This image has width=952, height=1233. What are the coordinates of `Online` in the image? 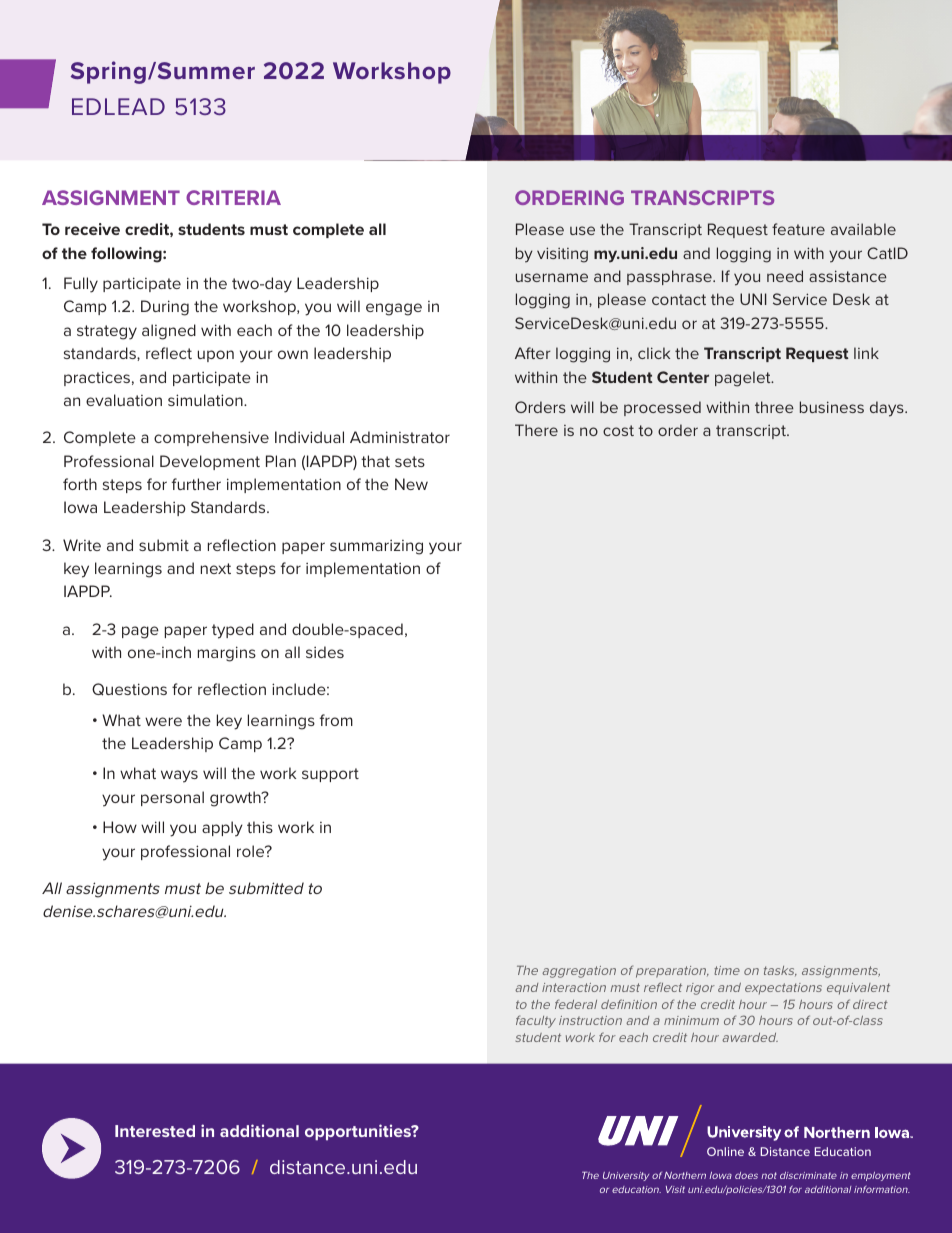 It's located at (725, 1151).
